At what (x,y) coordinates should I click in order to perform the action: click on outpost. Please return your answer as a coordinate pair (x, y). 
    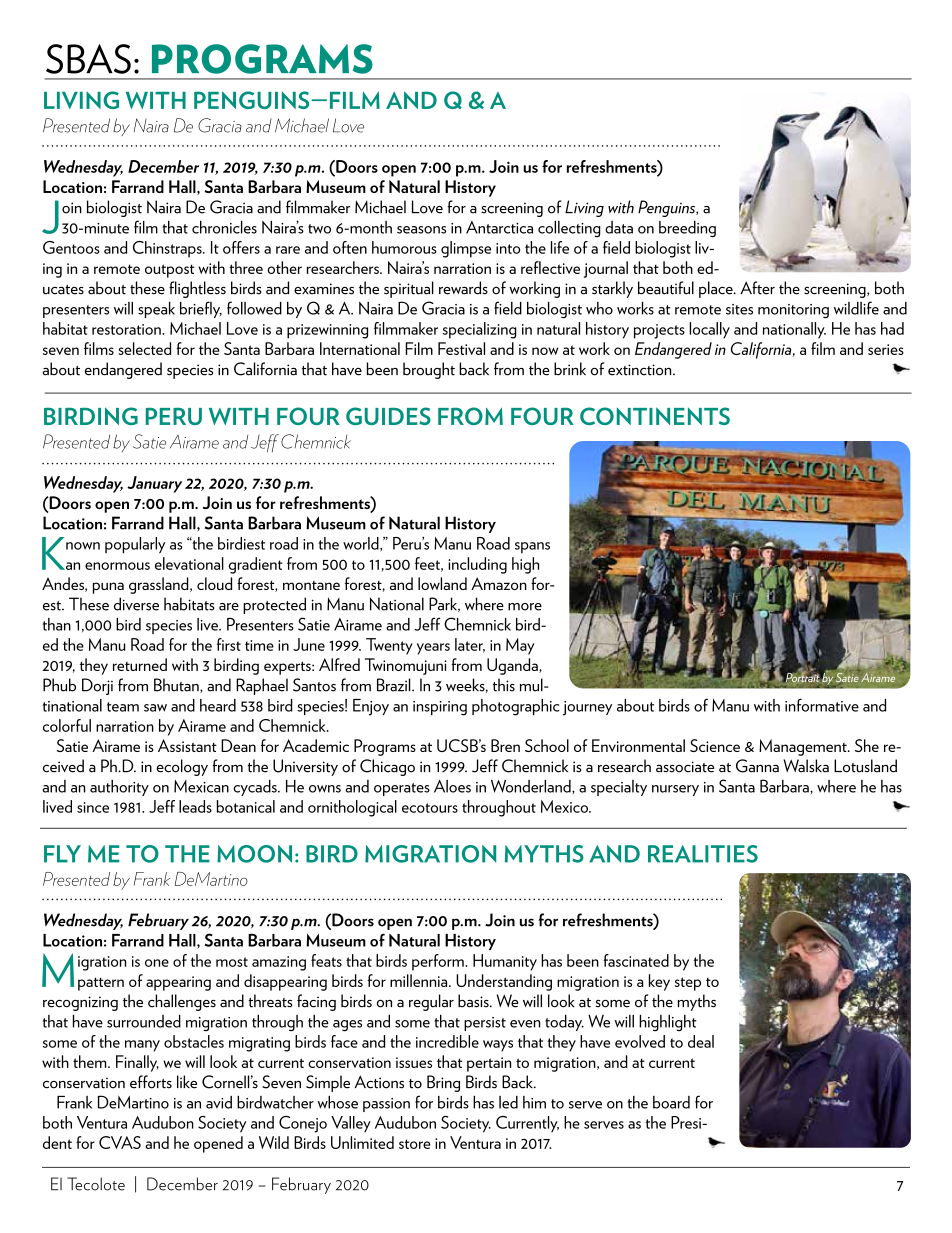
    Looking at the image, I should click on (170, 271).
